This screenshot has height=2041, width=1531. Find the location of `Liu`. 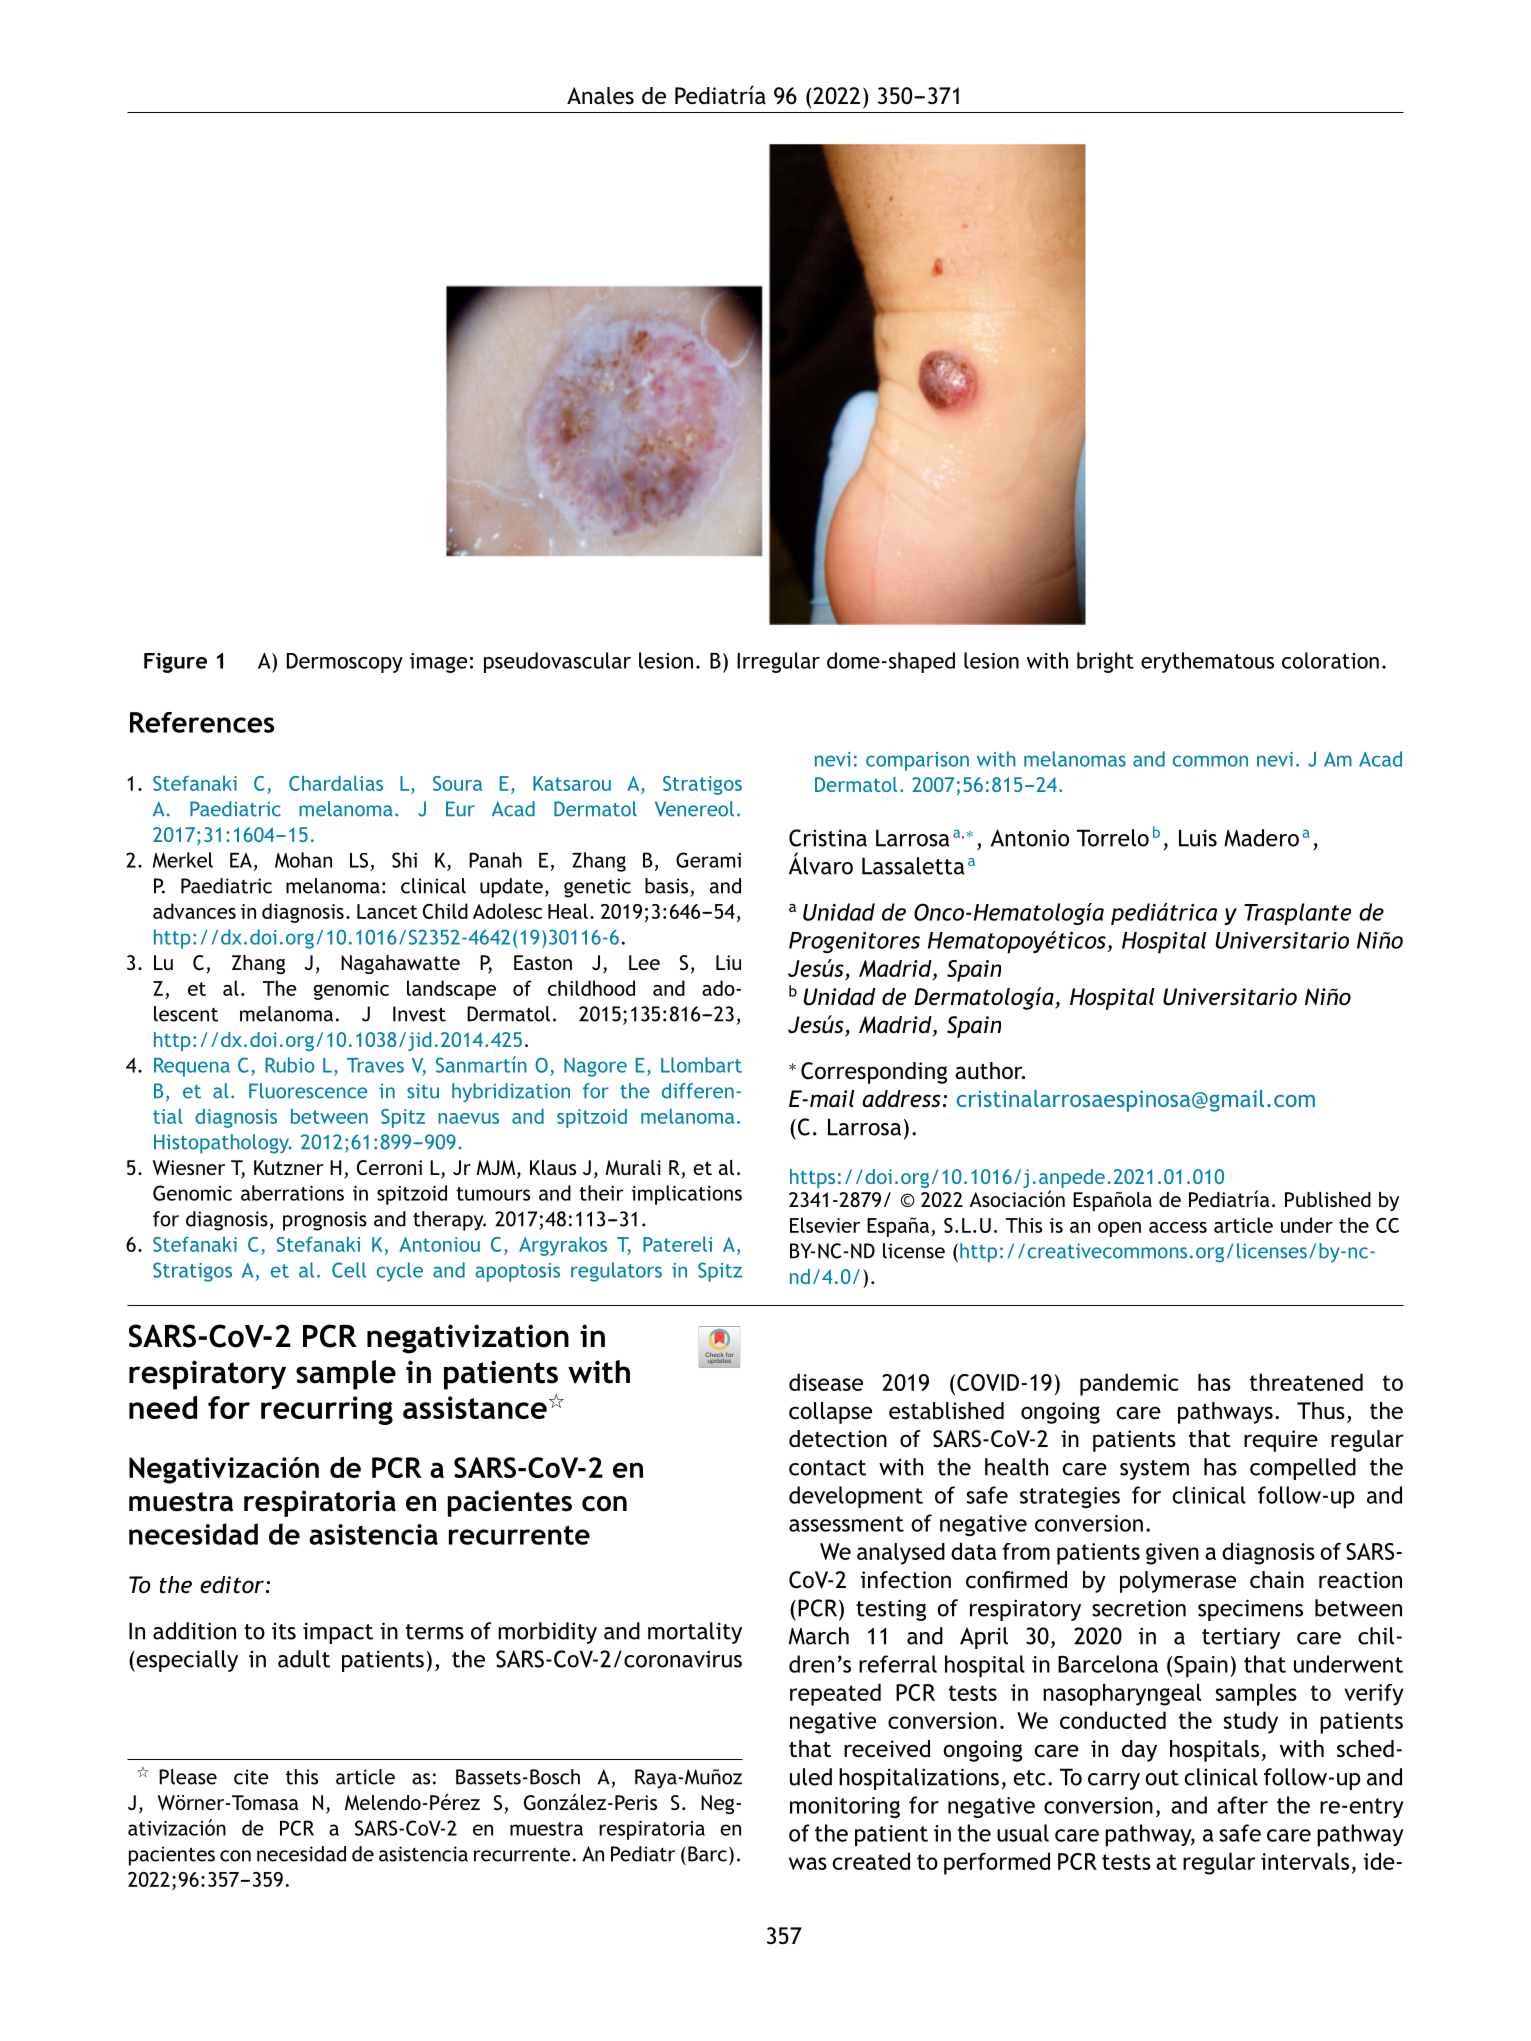

Liu is located at coordinates (728, 962).
